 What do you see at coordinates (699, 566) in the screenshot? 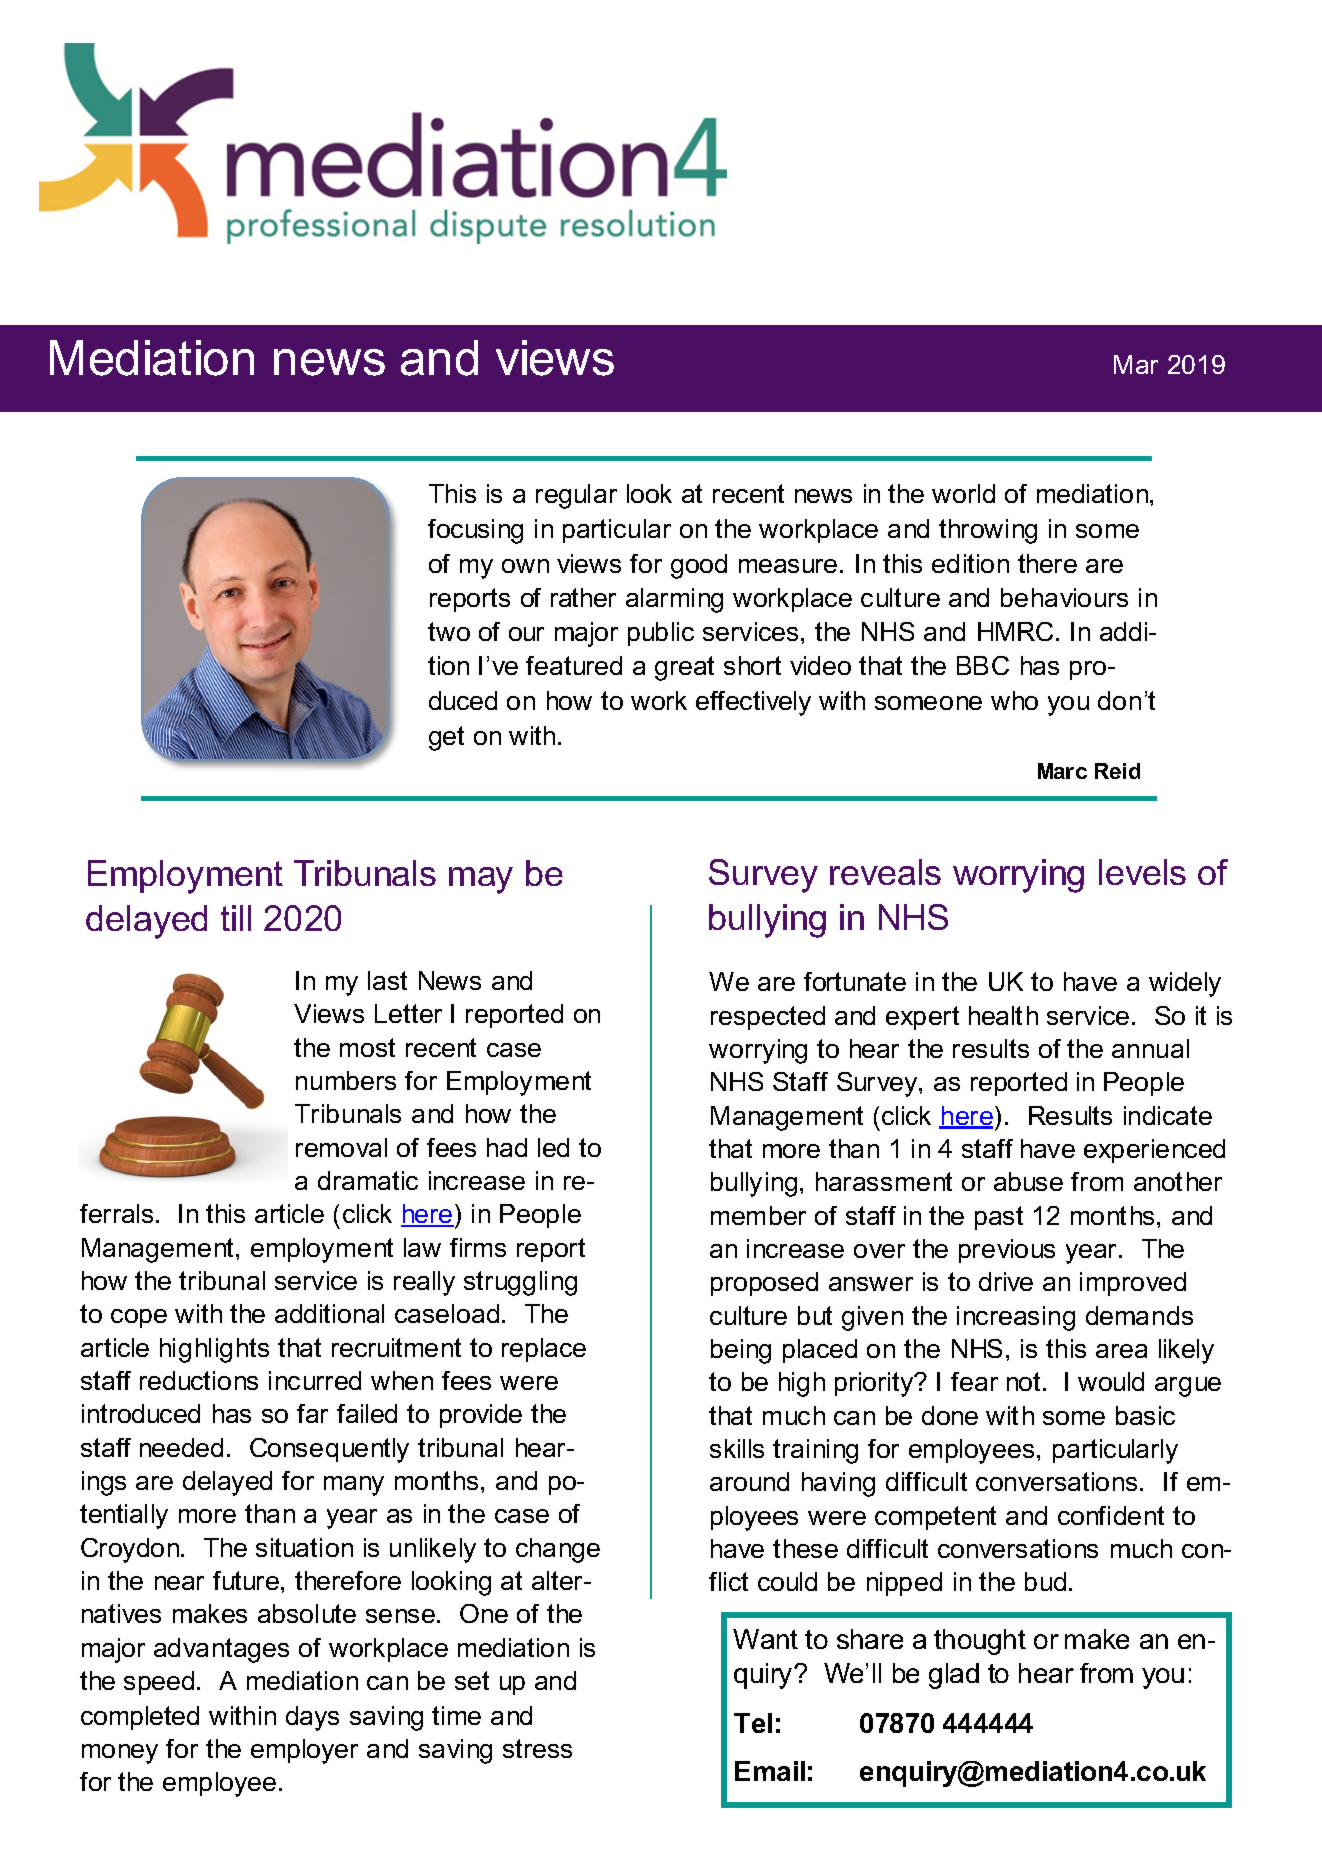
I see `good` at bounding box center [699, 566].
